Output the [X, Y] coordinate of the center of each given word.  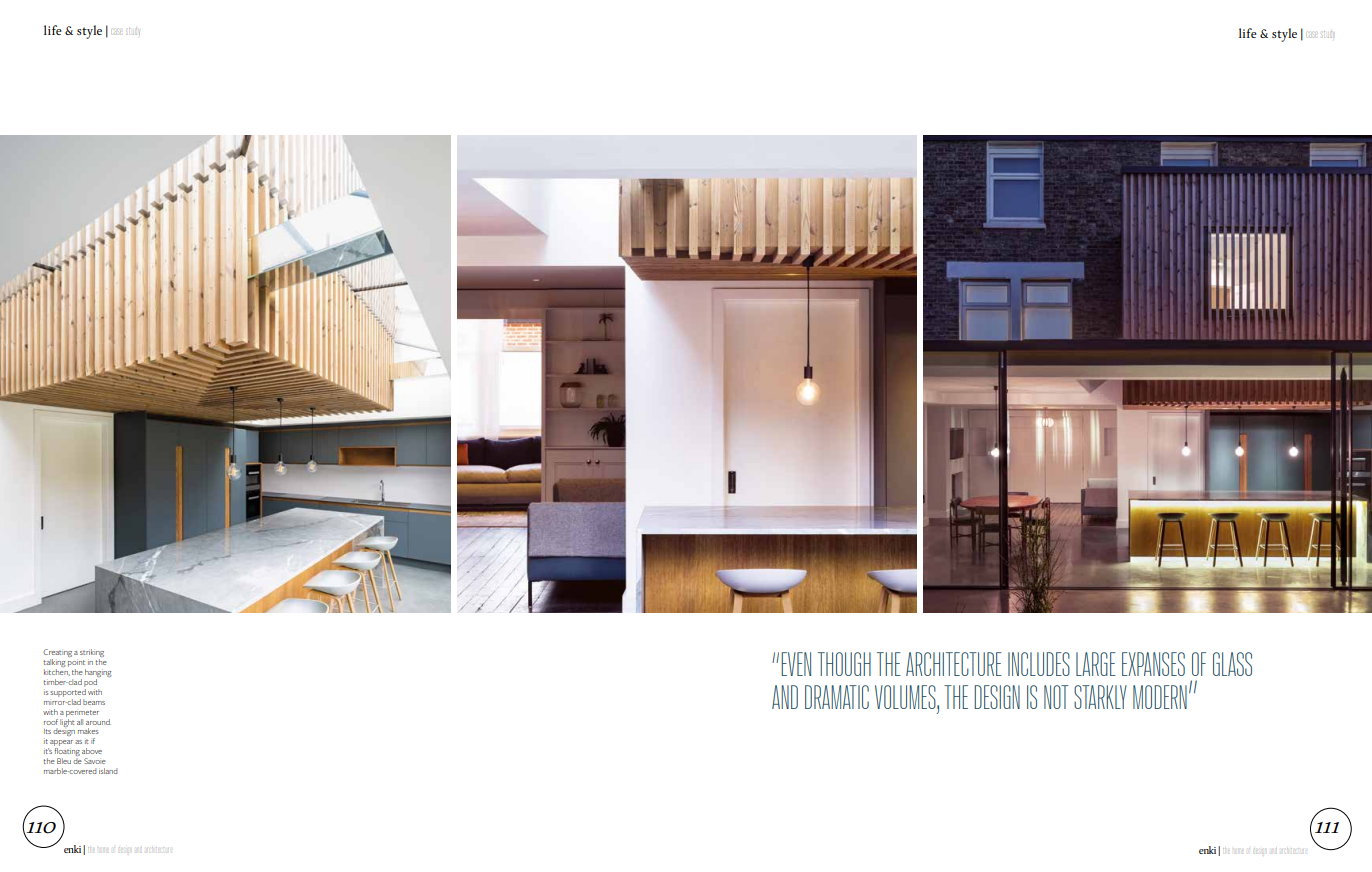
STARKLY [1100, 697]
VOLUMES [906, 697]
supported [68, 691]
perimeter [82, 713]
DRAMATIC [837, 697]
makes [88, 731]
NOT [1056, 697]
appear [61, 744]
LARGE [1096, 664]
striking [92, 654]
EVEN [796, 664]
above [92, 751]
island [108, 771]
